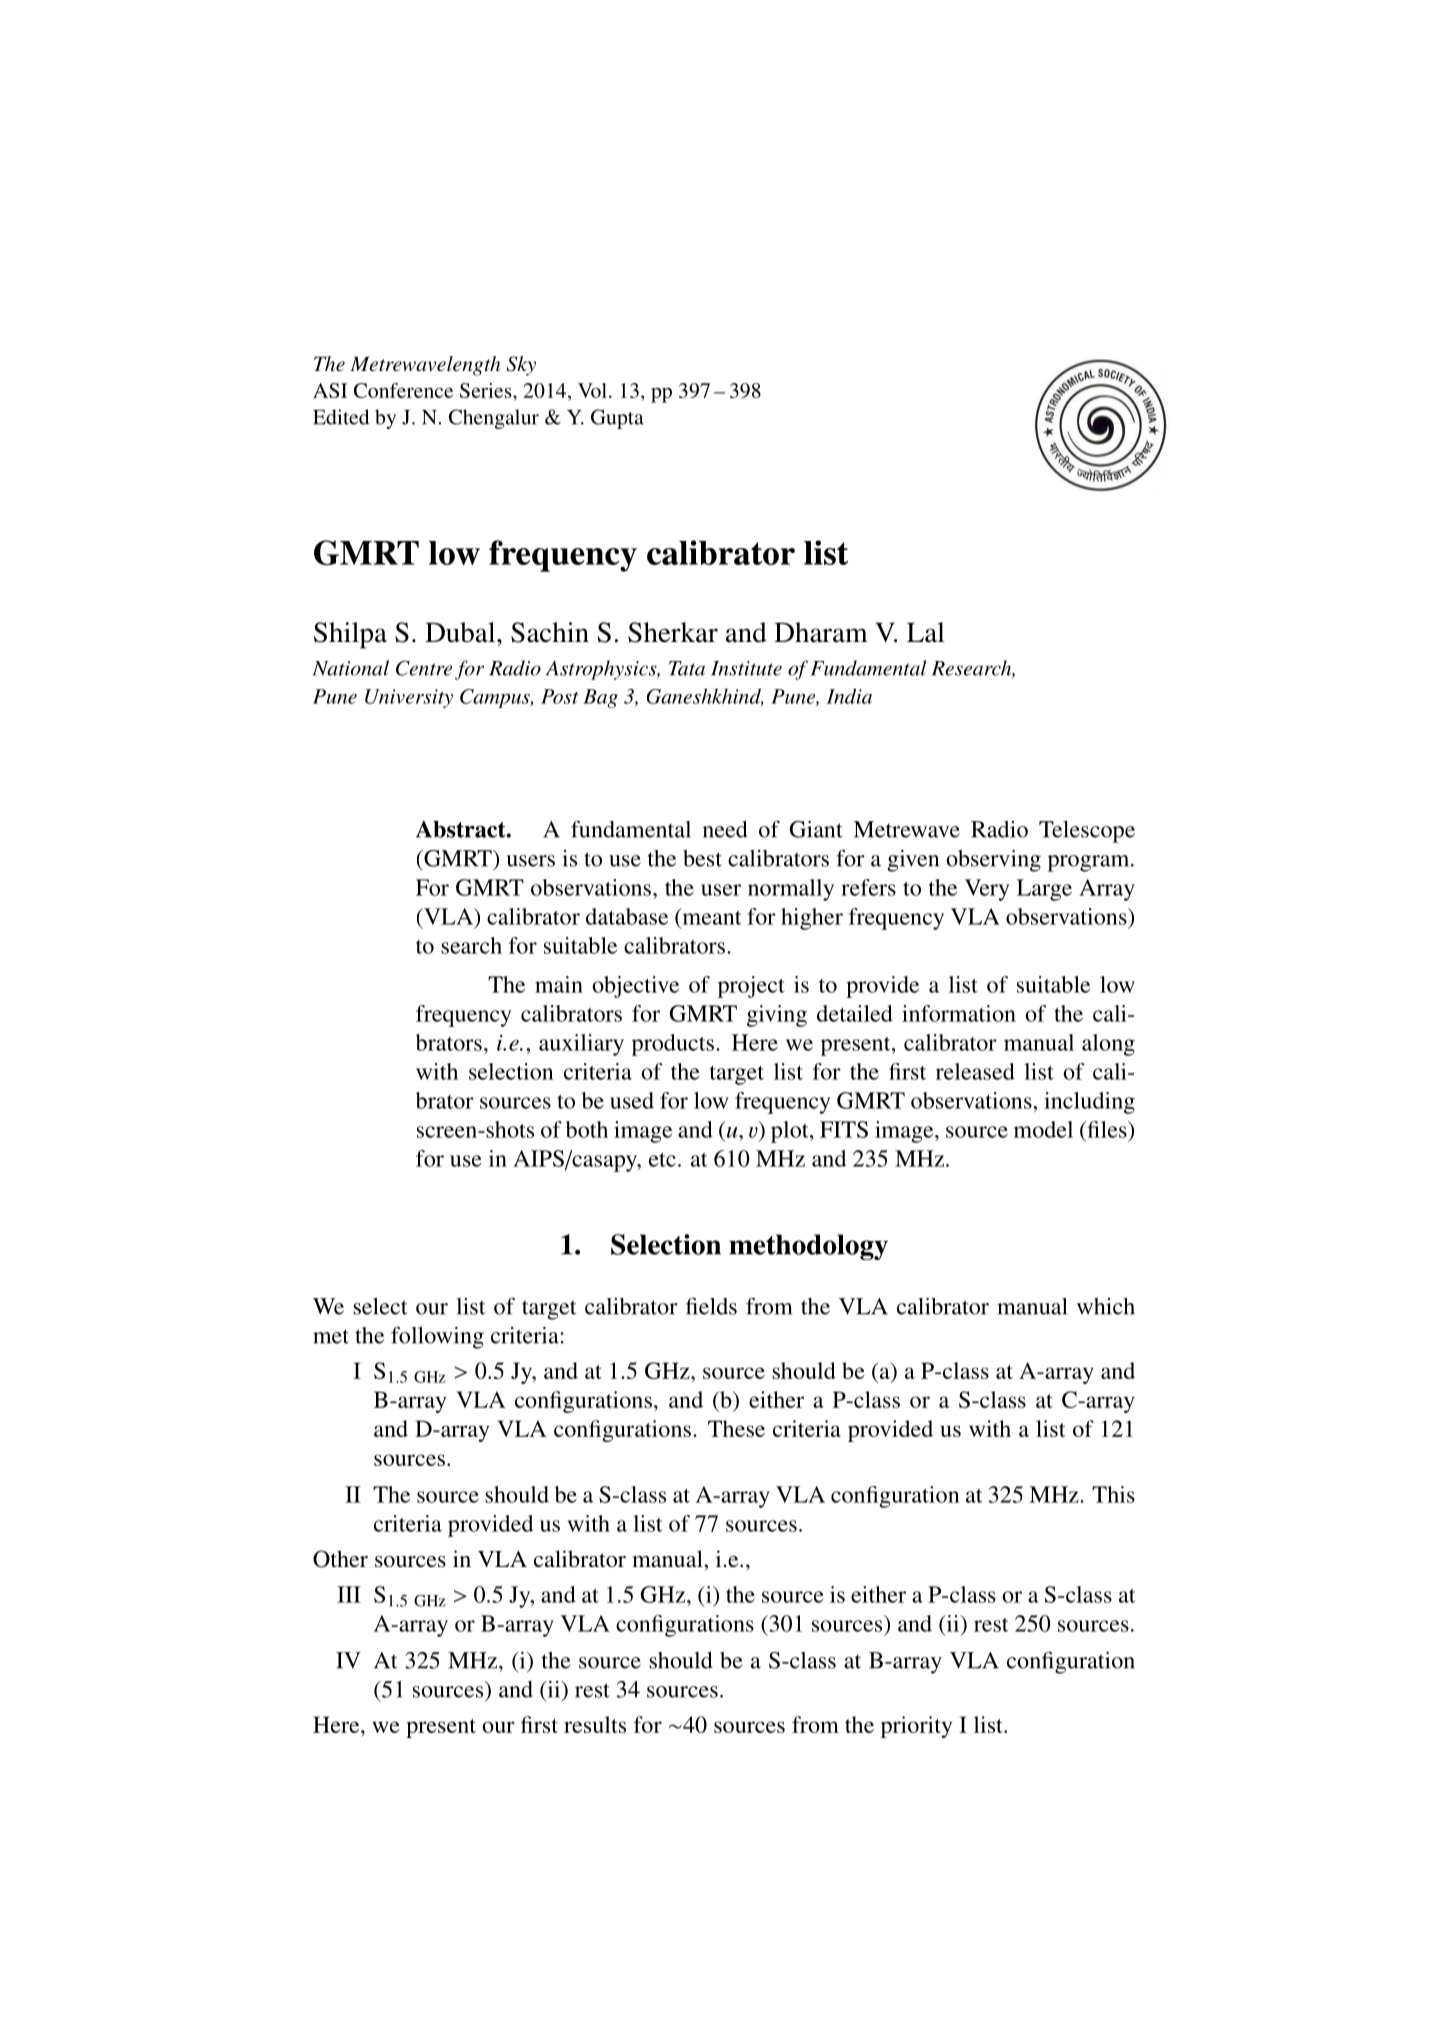 This screenshot has width=1445, height=2044. What do you see at coordinates (975, 1071) in the screenshot?
I see `released` at bounding box center [975, 1071].
